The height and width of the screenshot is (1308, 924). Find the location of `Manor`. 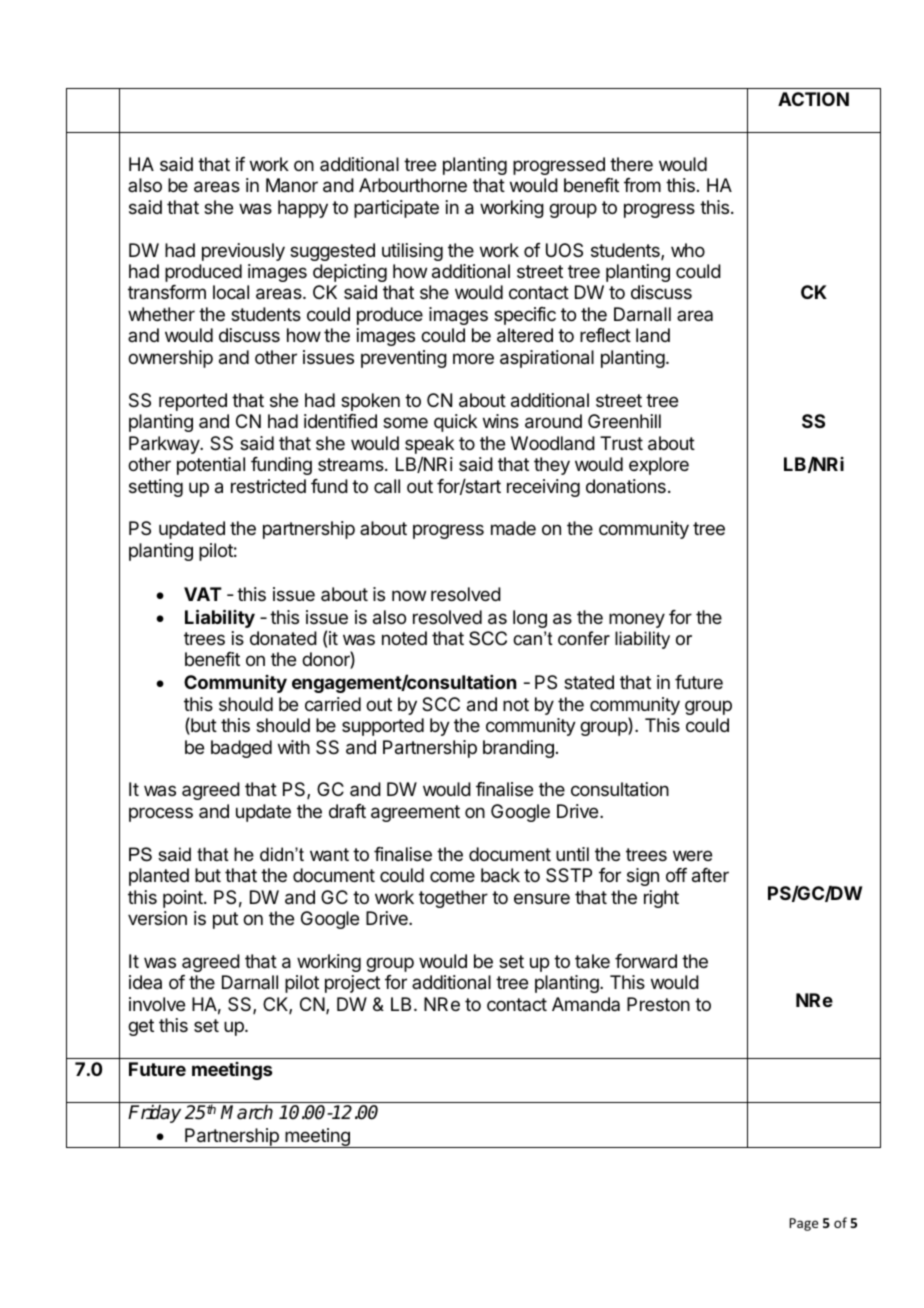

Manor is located at coordinates (292, 185).
